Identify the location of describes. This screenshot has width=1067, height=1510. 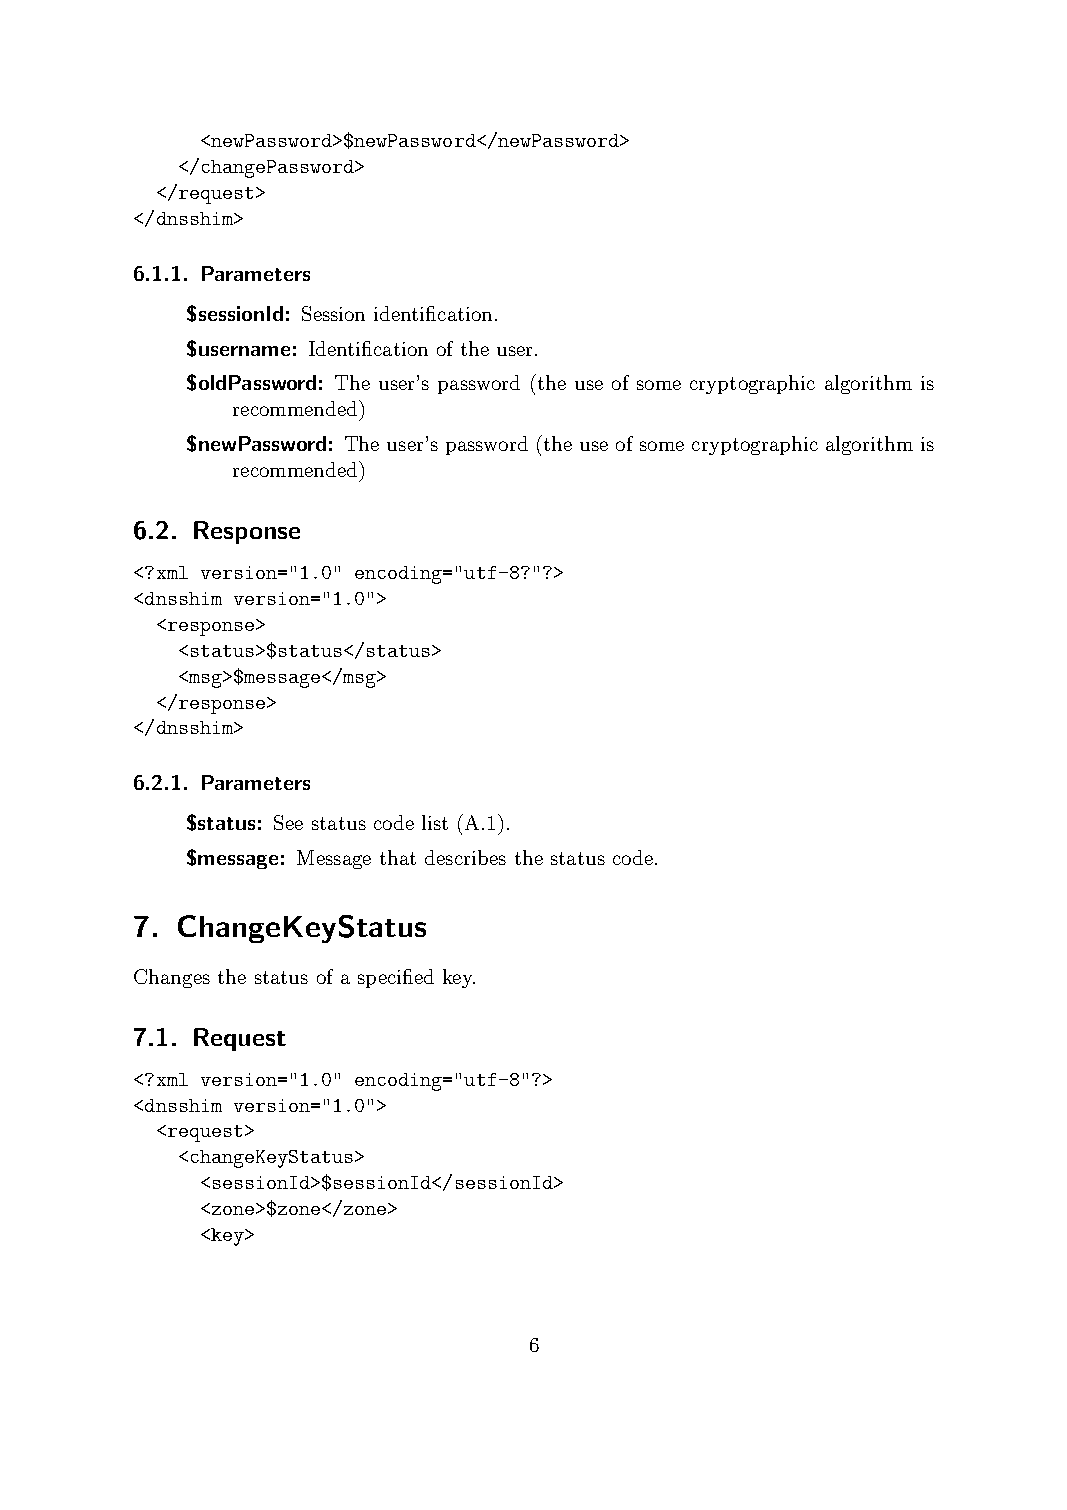
(465, 857).
